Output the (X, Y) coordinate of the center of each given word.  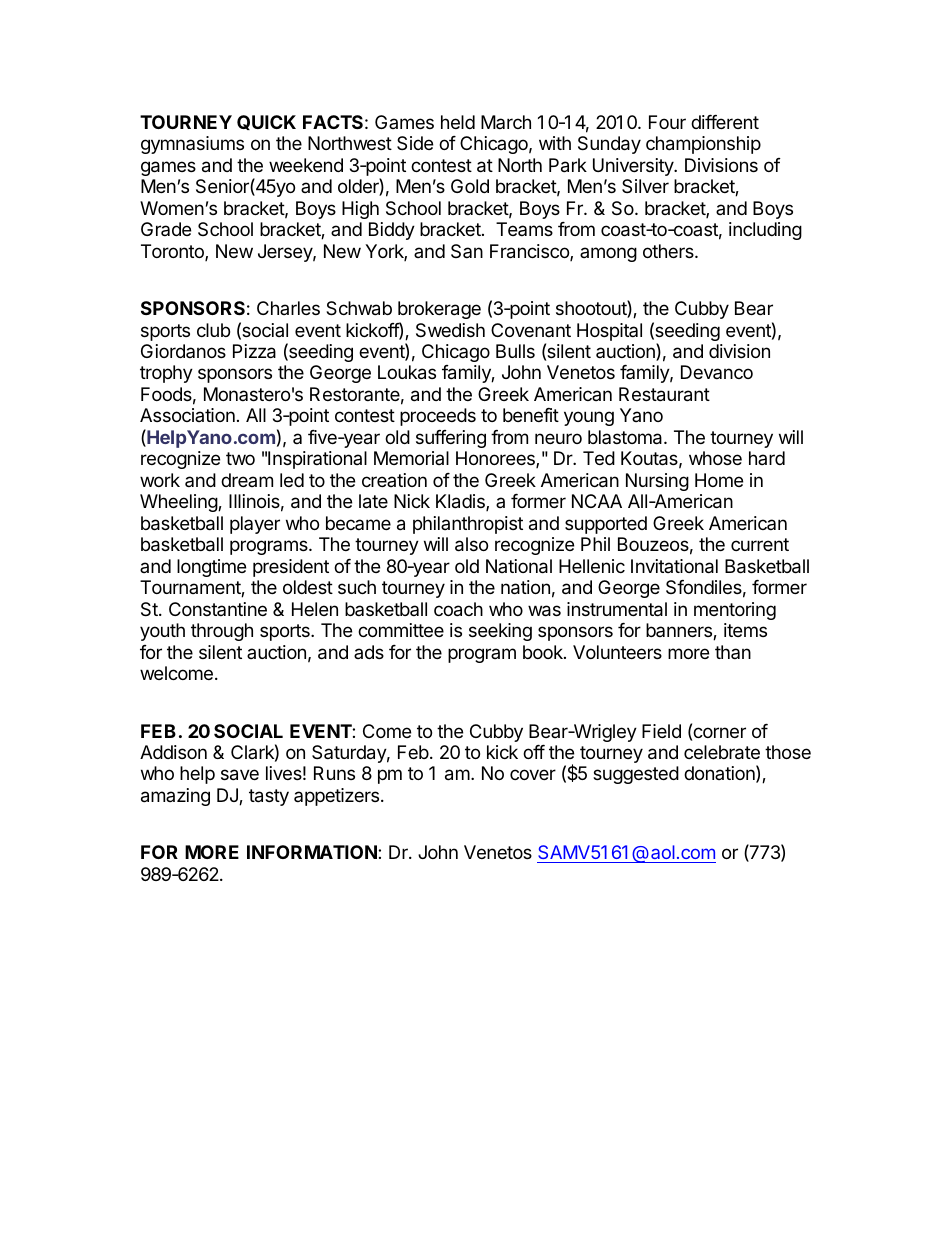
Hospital (609, 332)
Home (719, 480)
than (733, 652)
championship (703, 145)
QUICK (266, 122)
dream (247, 480)
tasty (269, 797)
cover (533, 774)
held (458, 122)
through (222, 632)
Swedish (450, 330)
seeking (500, 632)
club (213, 330)
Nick (412, 501)
